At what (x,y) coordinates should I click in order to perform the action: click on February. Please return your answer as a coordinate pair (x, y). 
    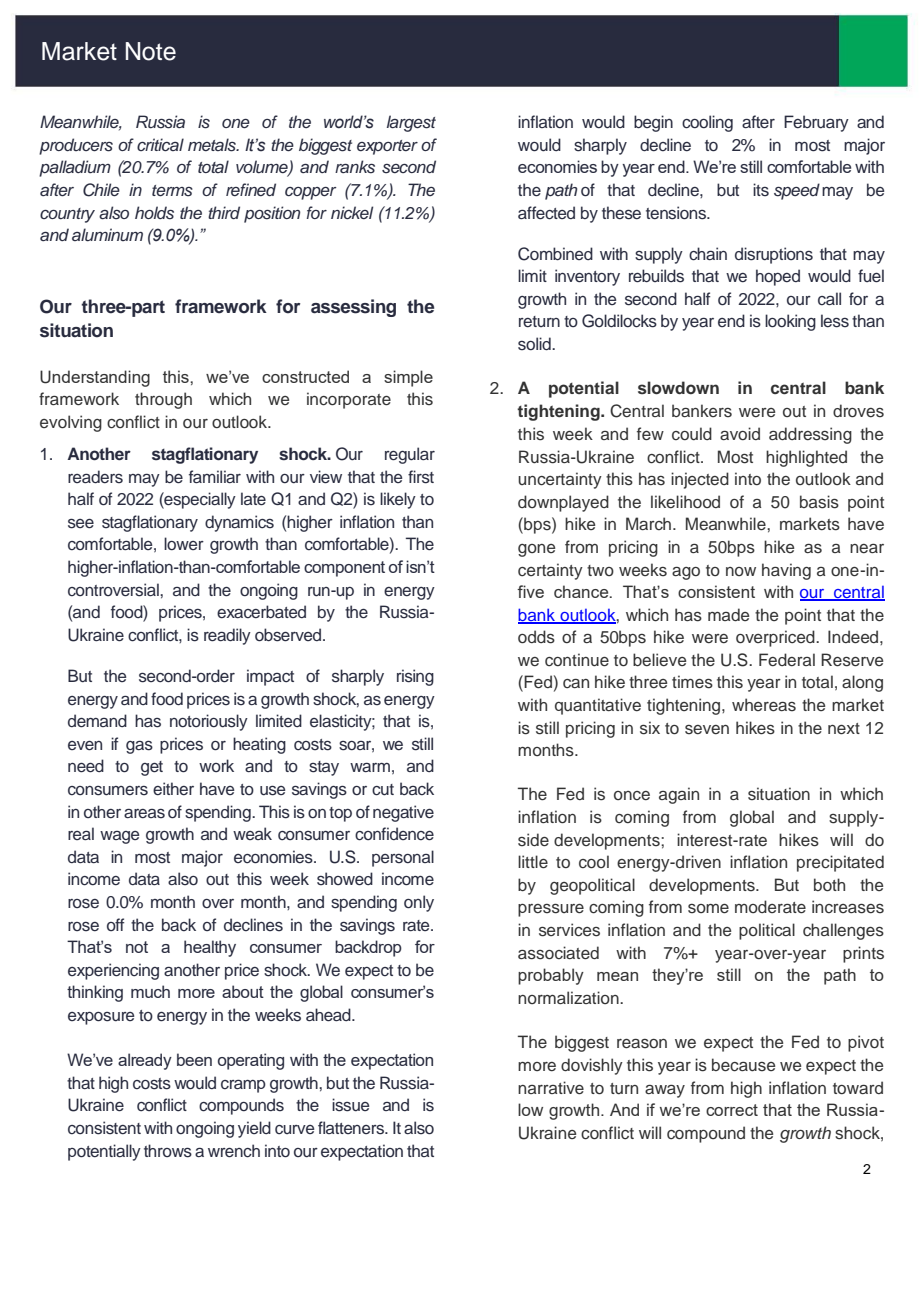
    Looking at the image, I should click on (816, 123).
